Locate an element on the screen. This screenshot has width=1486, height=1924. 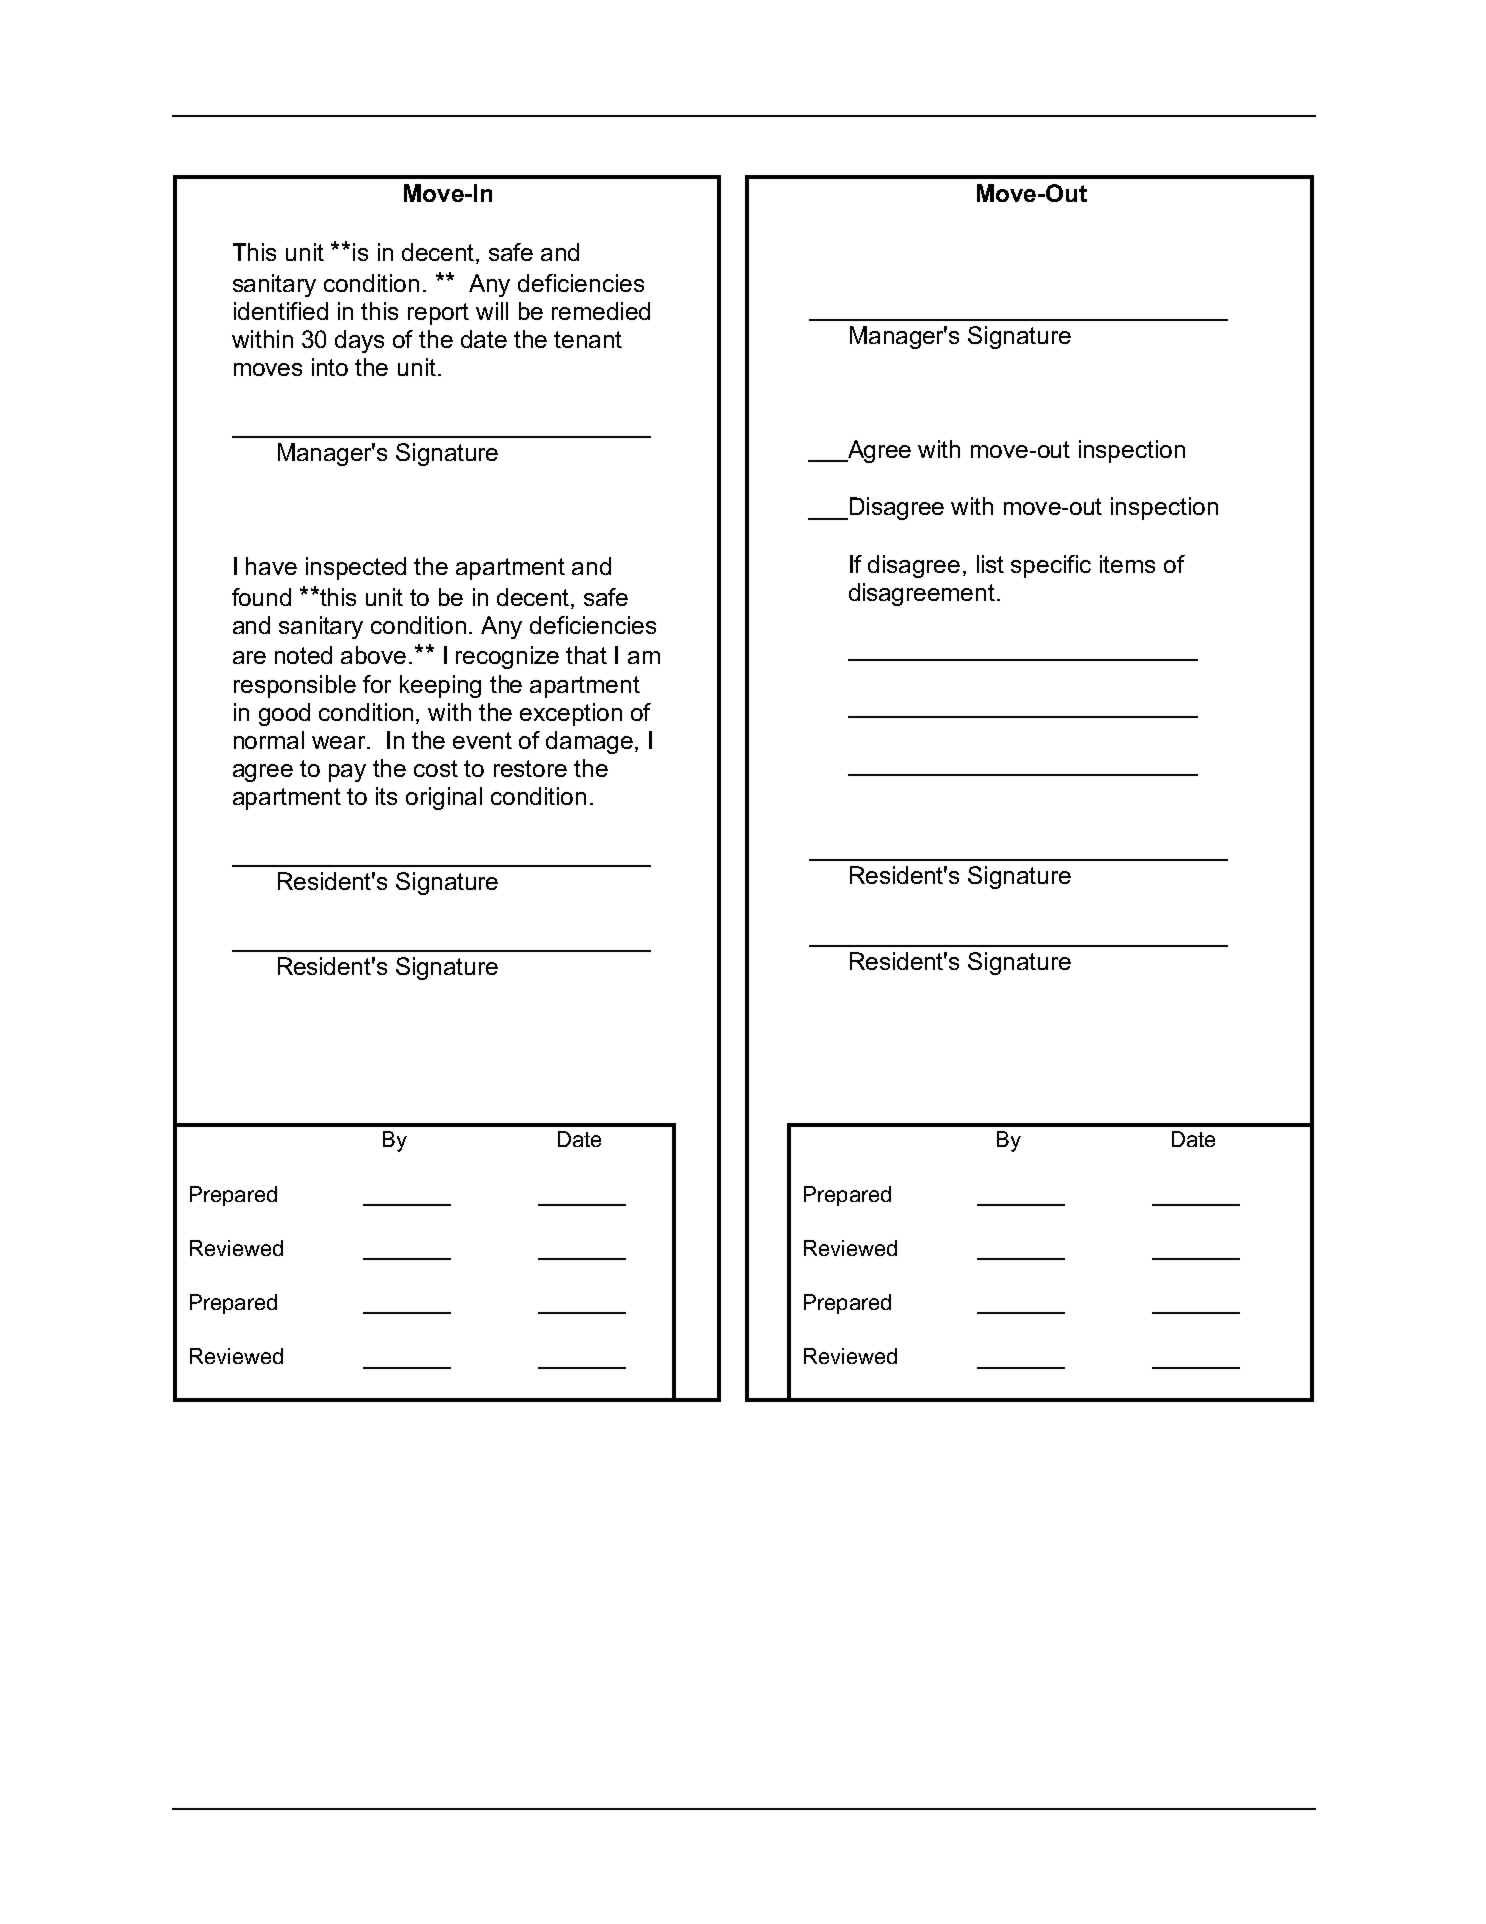
will is located at coordinates (492, 311).
